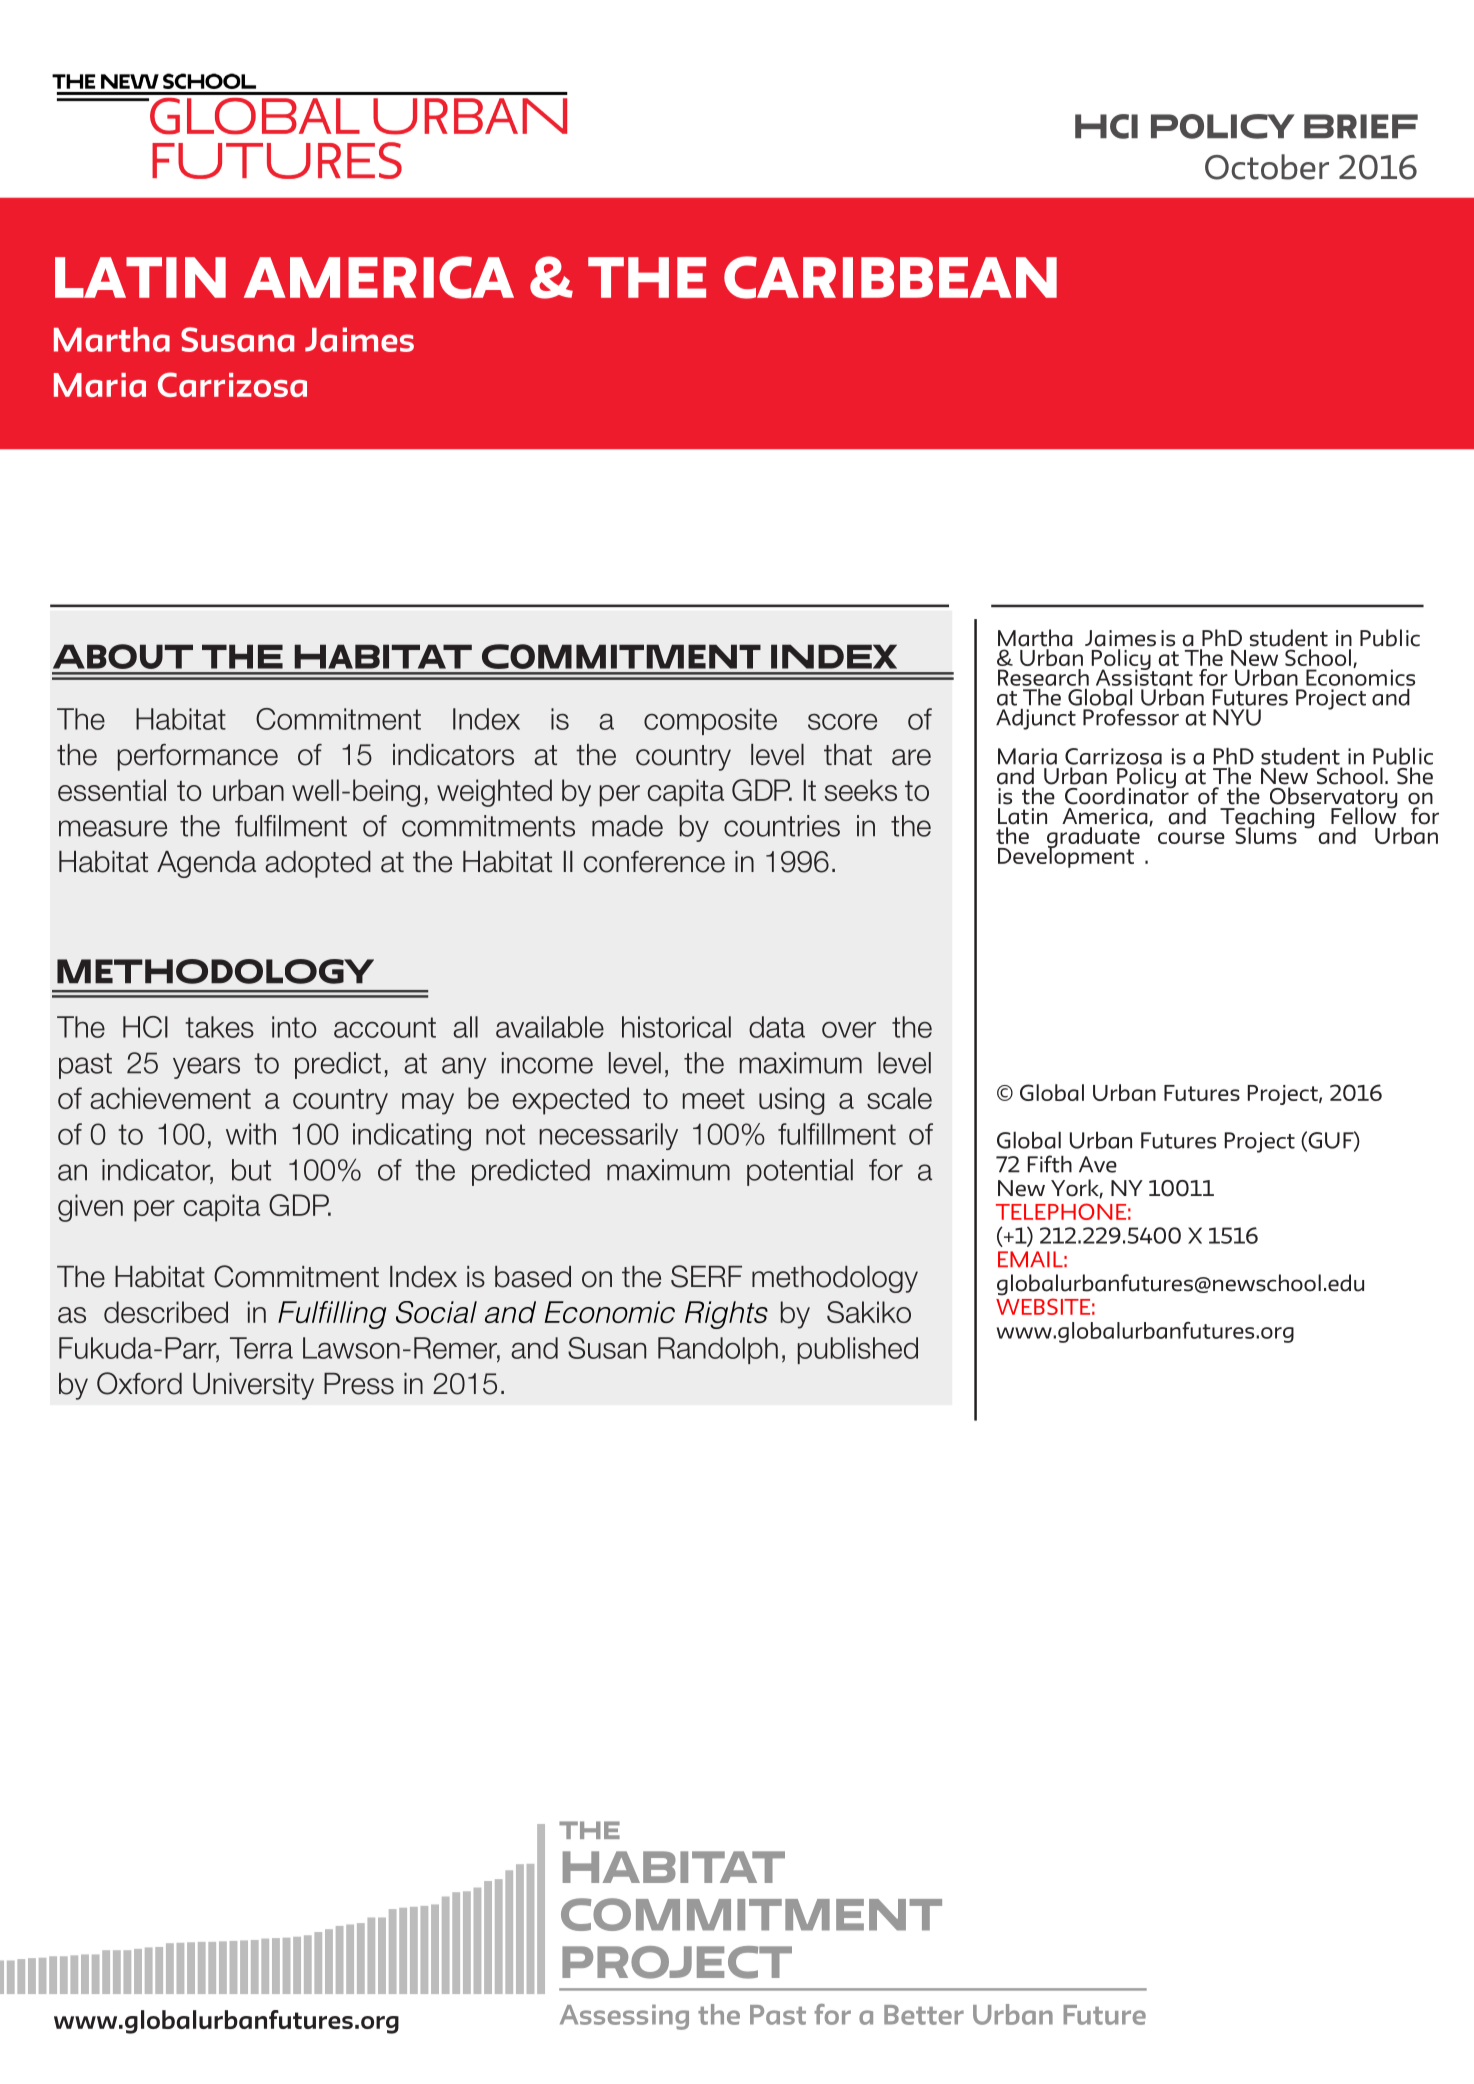 This image has width=1474, height=2084. I want to click on Assessing, so click(624, 2017).
